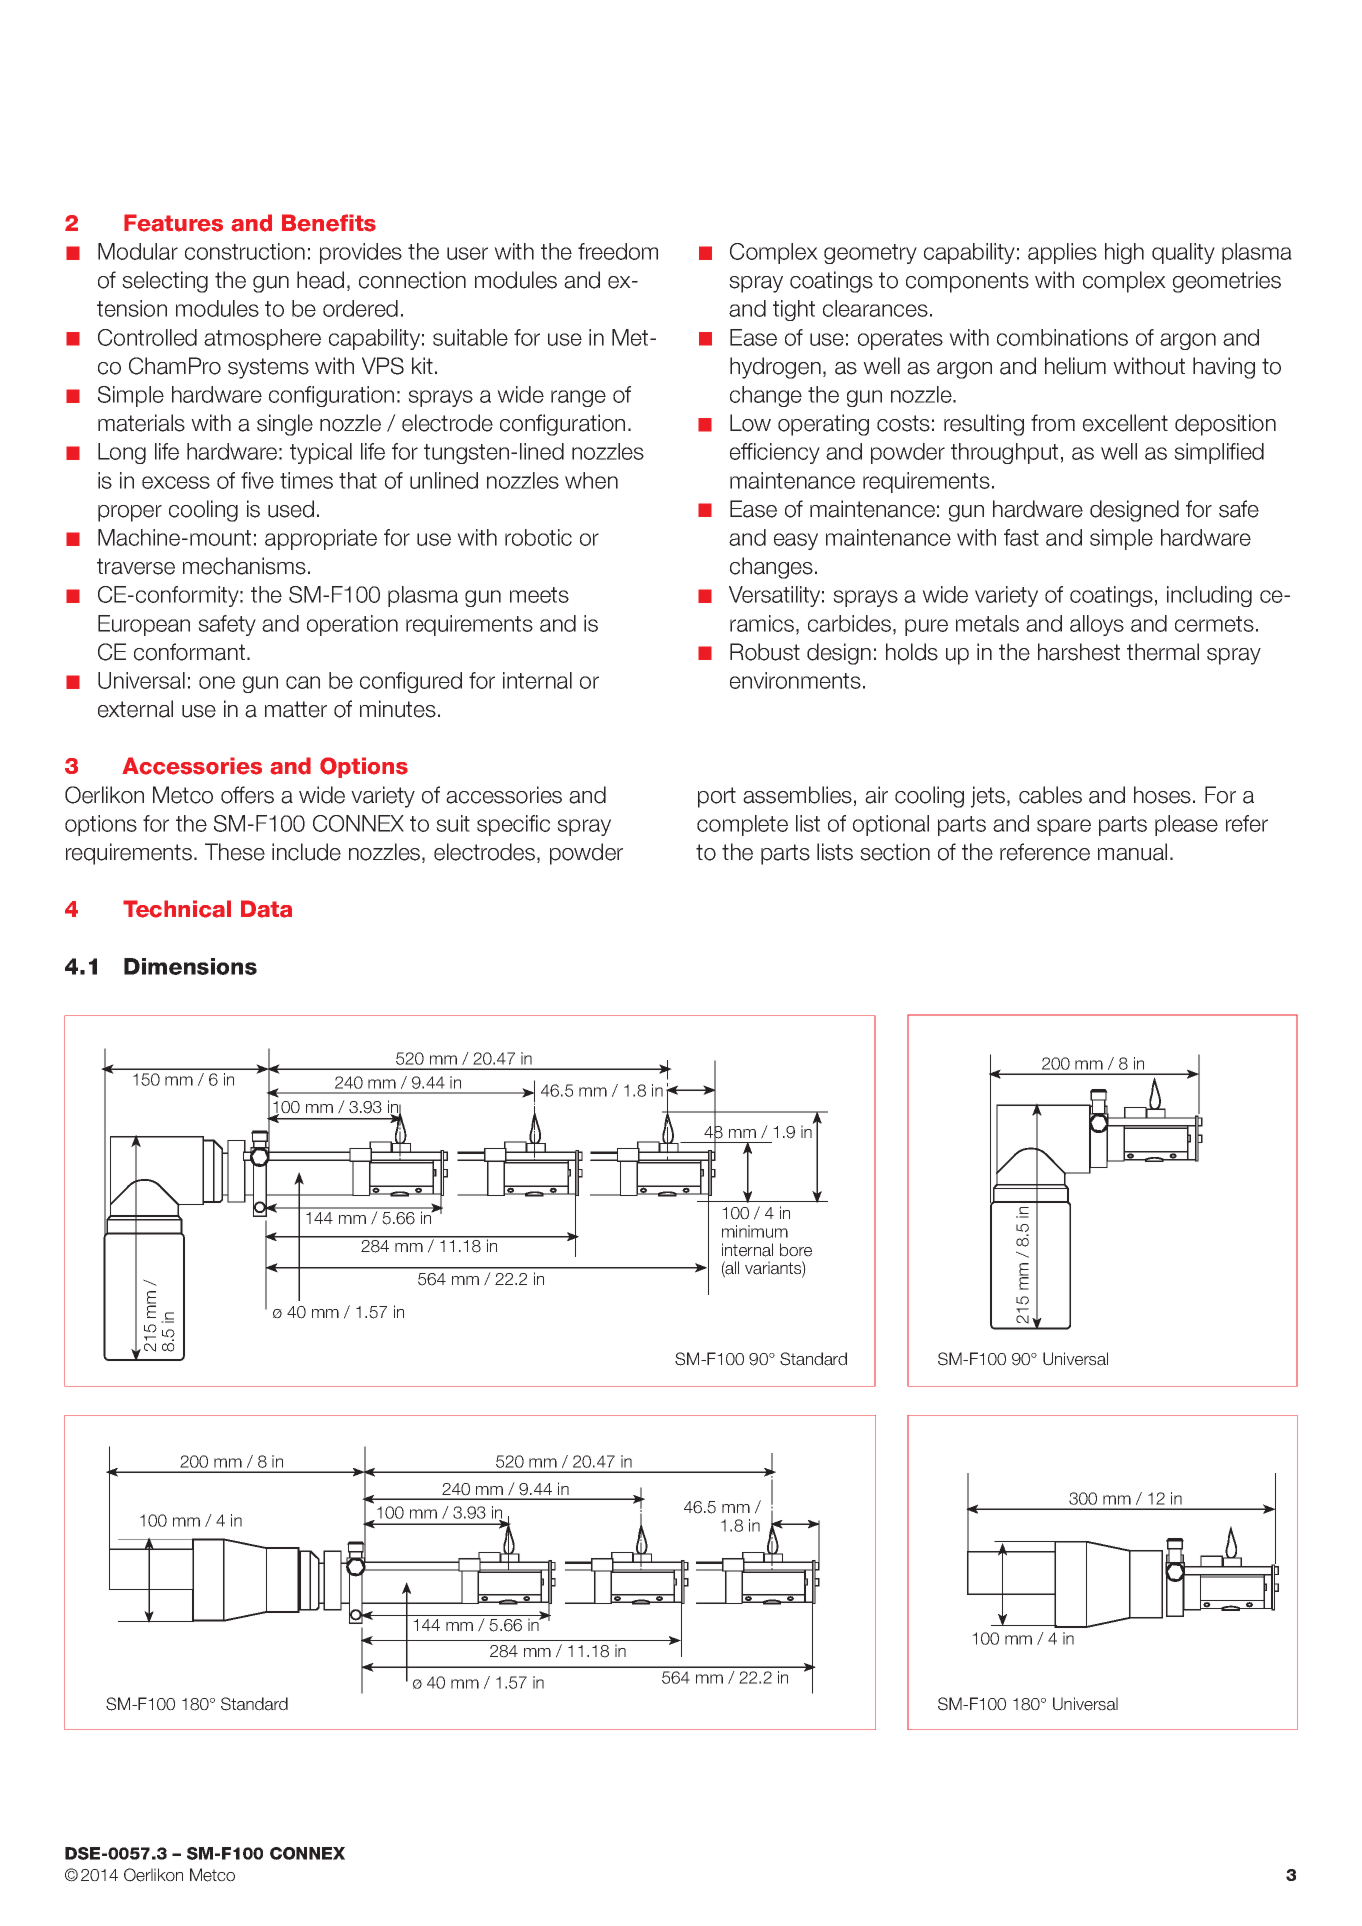 The width and height of the screenshot is (1362, 1926). Describe the element at coordinates (285, 425) in the screenshot. I see `single` at that location.
